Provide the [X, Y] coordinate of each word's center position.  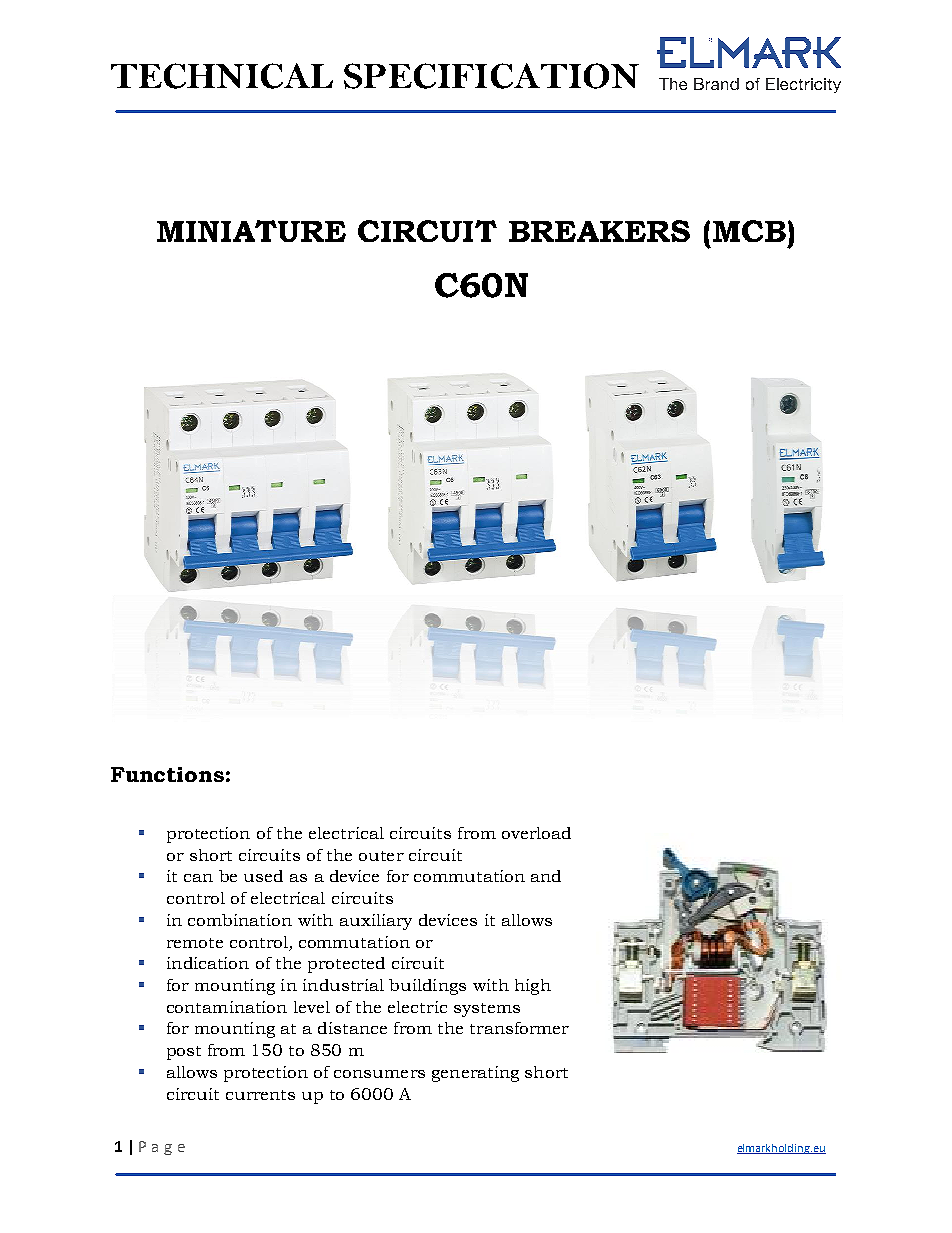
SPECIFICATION [491, 76]
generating [475, 1074]
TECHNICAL [222, 76]
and [546, 876]
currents [260, 1095]
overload [536, 833]
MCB [749, 231]
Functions [167, 774]
